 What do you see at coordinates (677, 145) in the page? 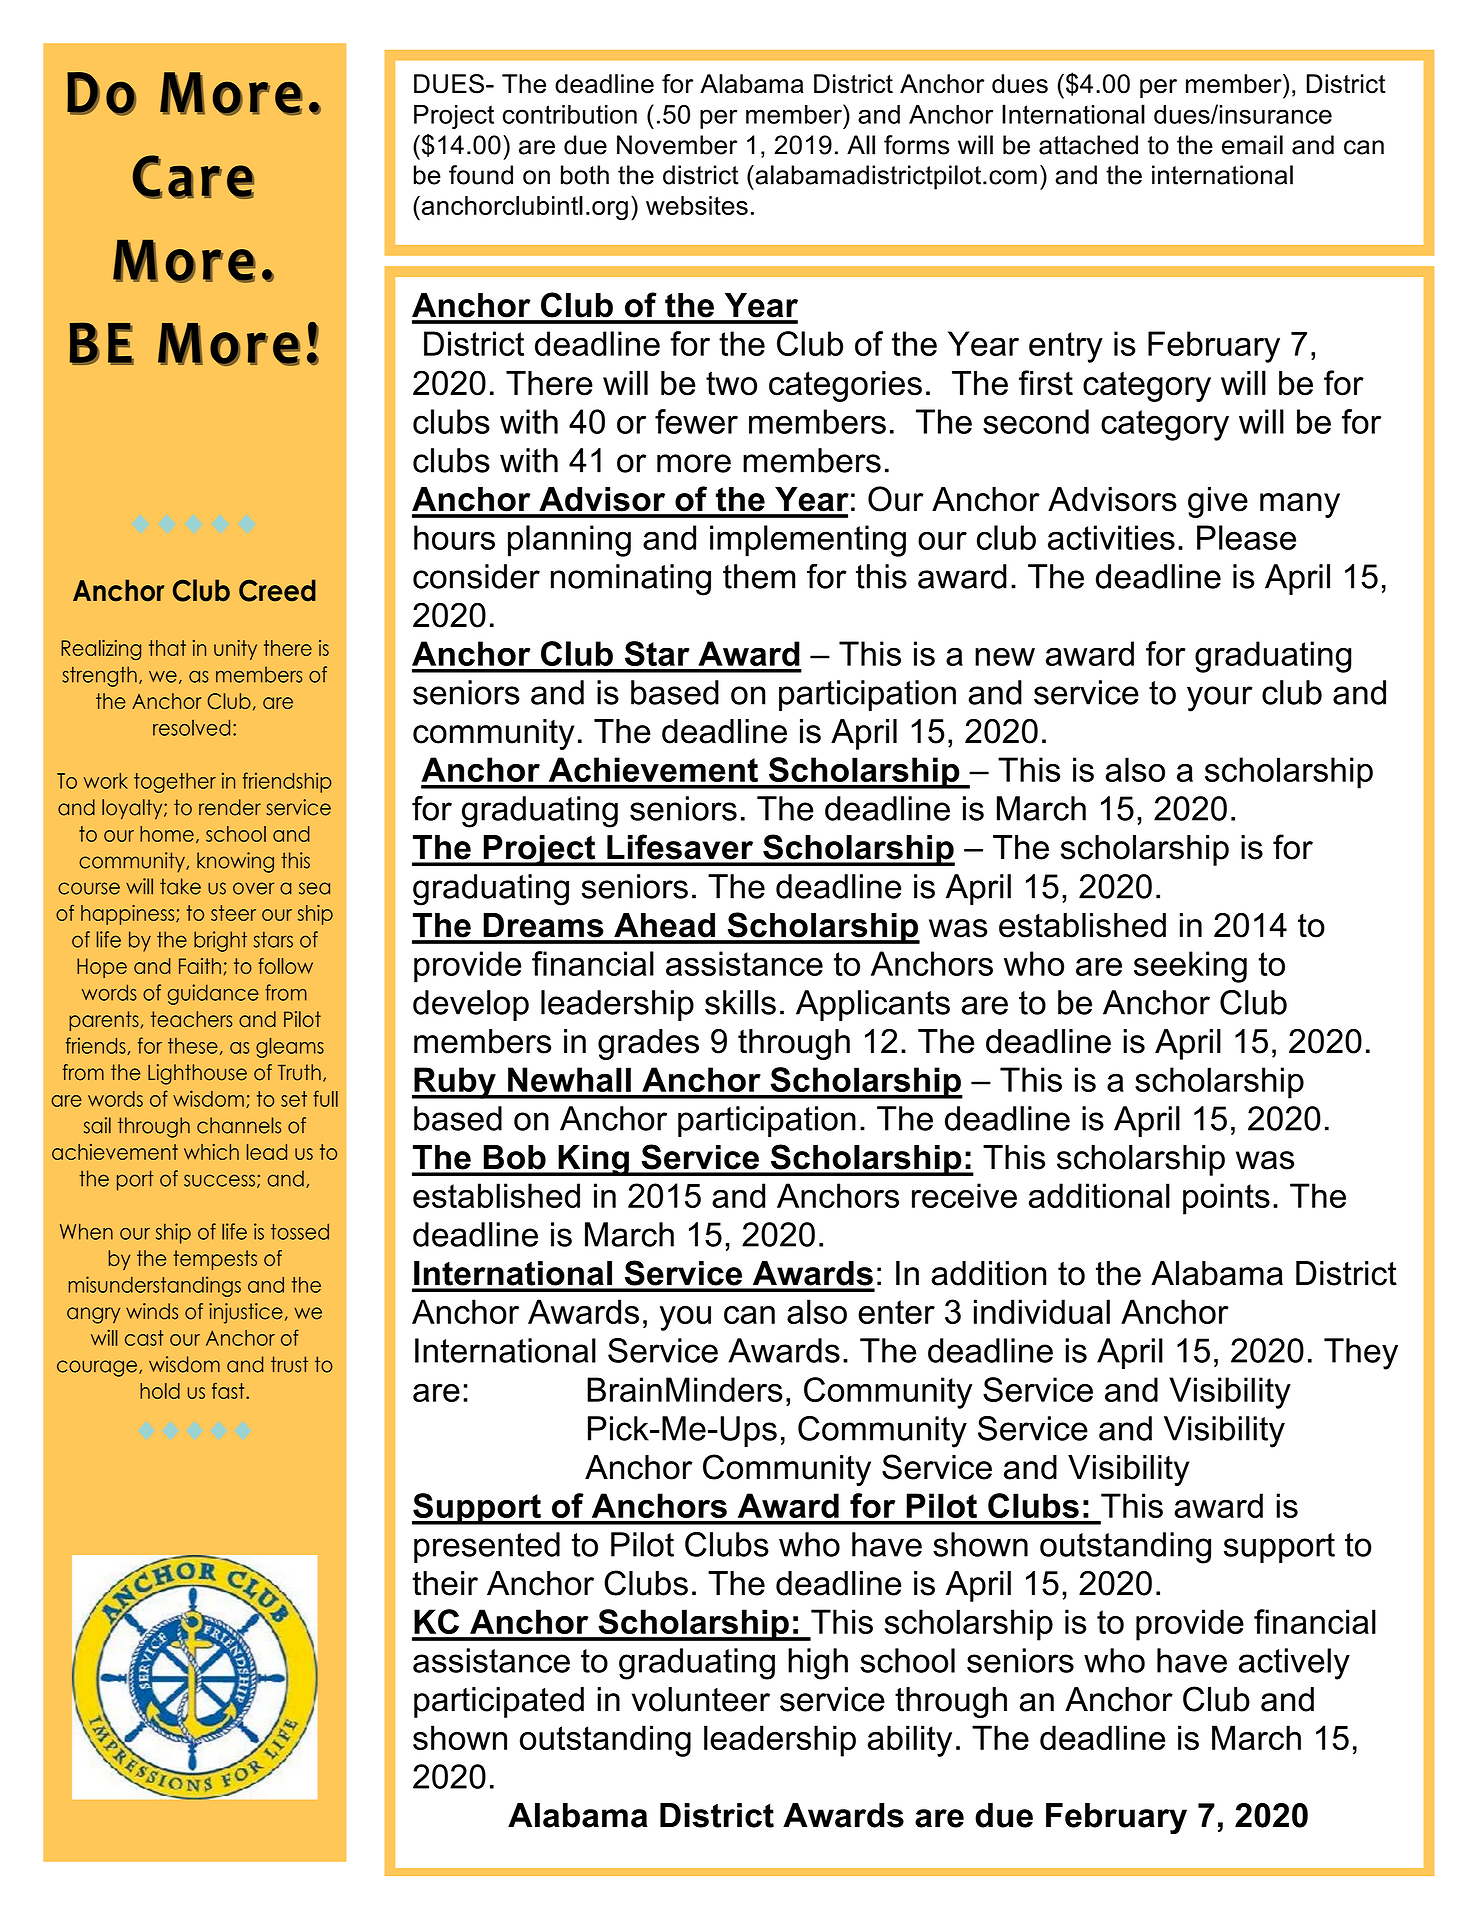
I see `November` at bounding box center [677, 145].
